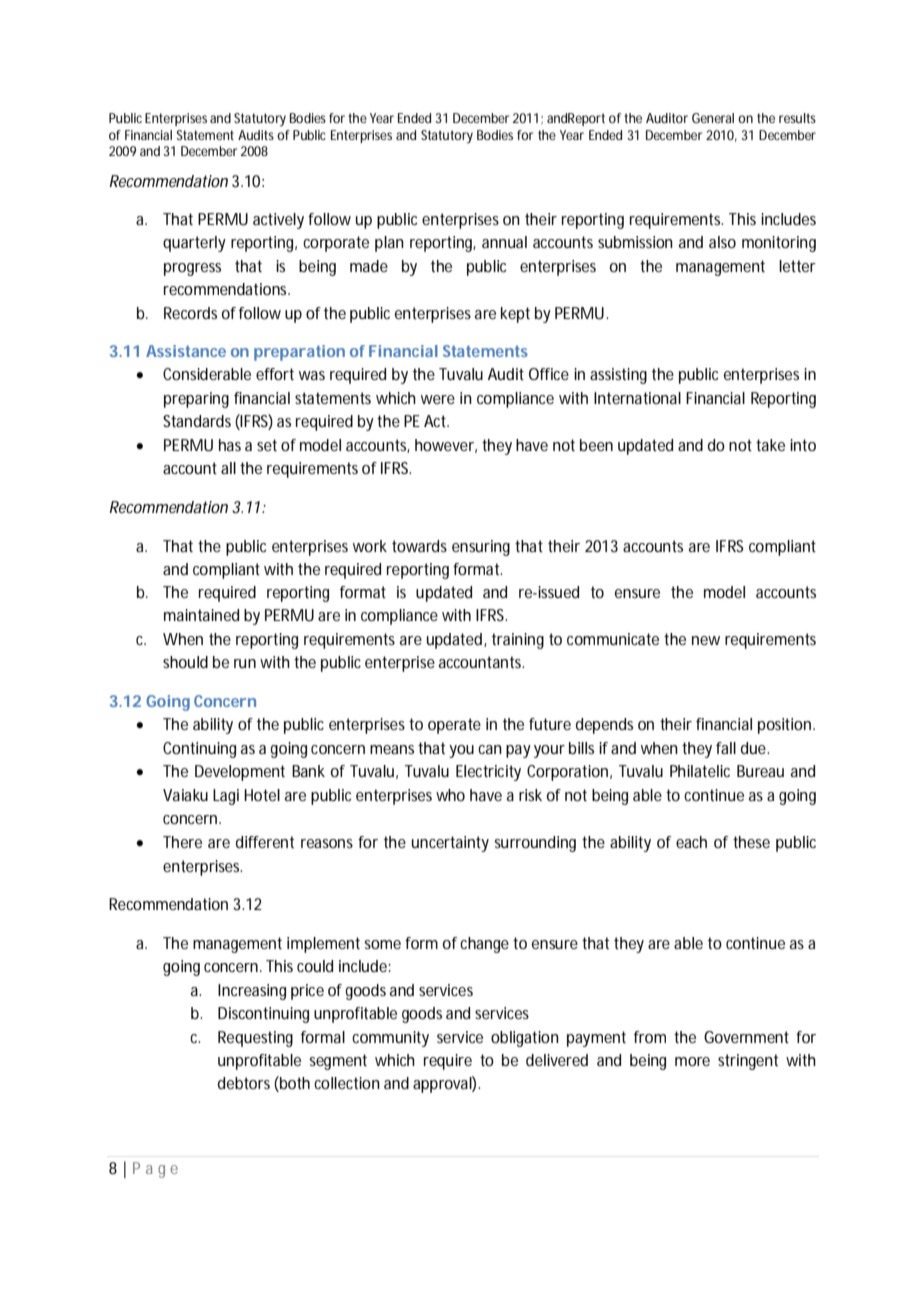  What do you see at coordinates (637, 398) in the screenshot?
I see `International` at bounding box center [637, 398].
